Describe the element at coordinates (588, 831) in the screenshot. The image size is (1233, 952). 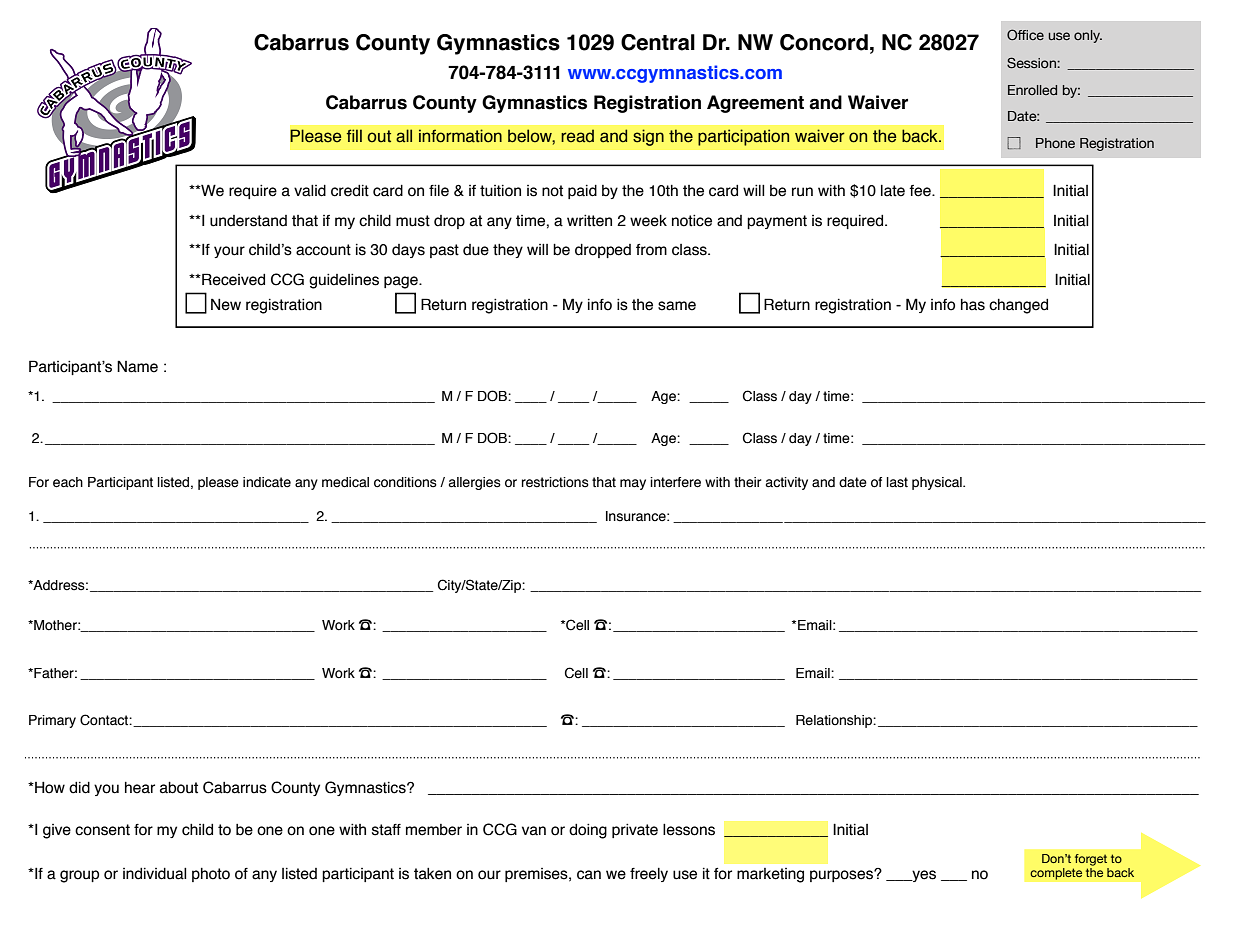
I see `doing` at that location.
